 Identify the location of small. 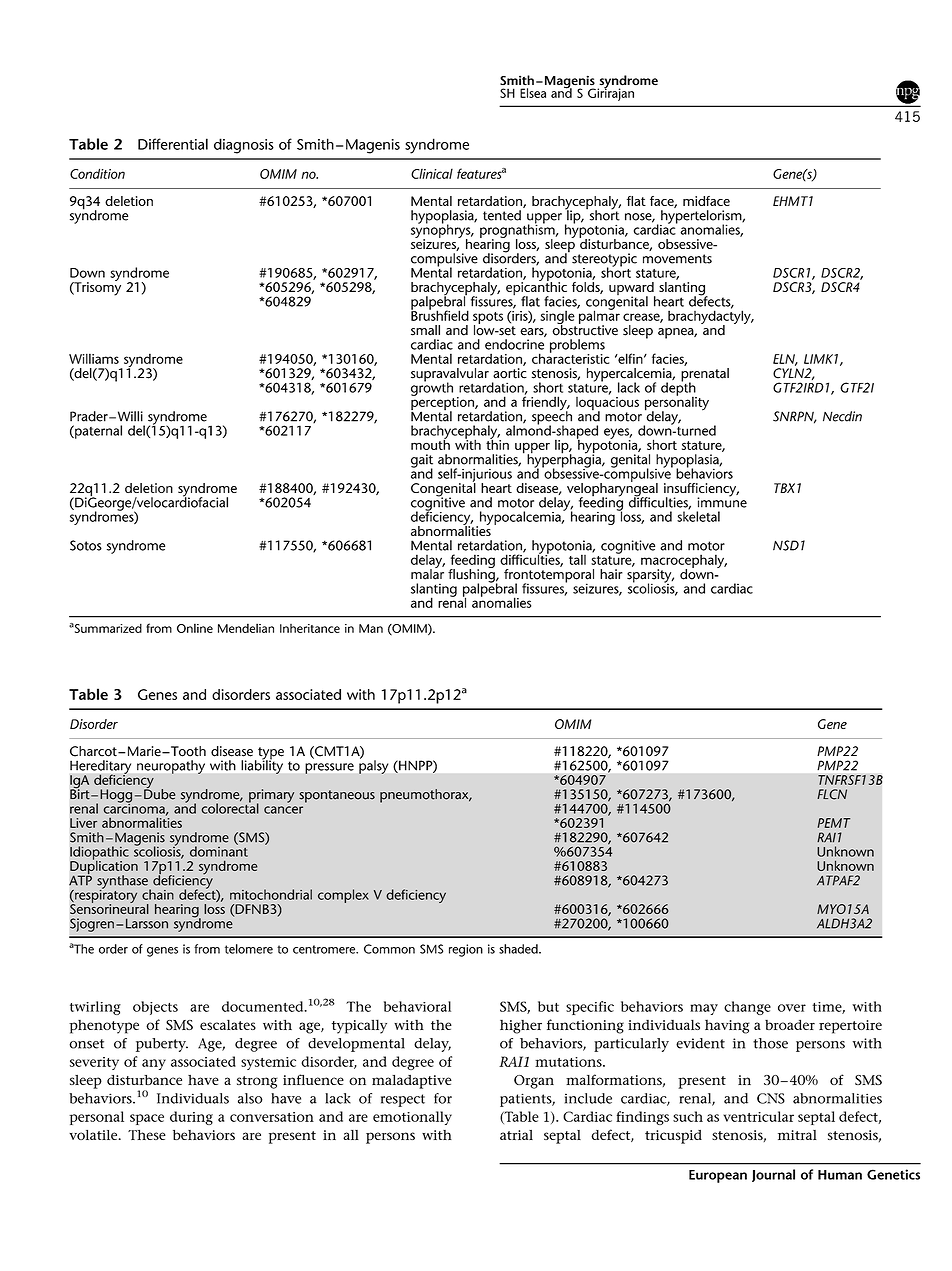
(425, 330).
